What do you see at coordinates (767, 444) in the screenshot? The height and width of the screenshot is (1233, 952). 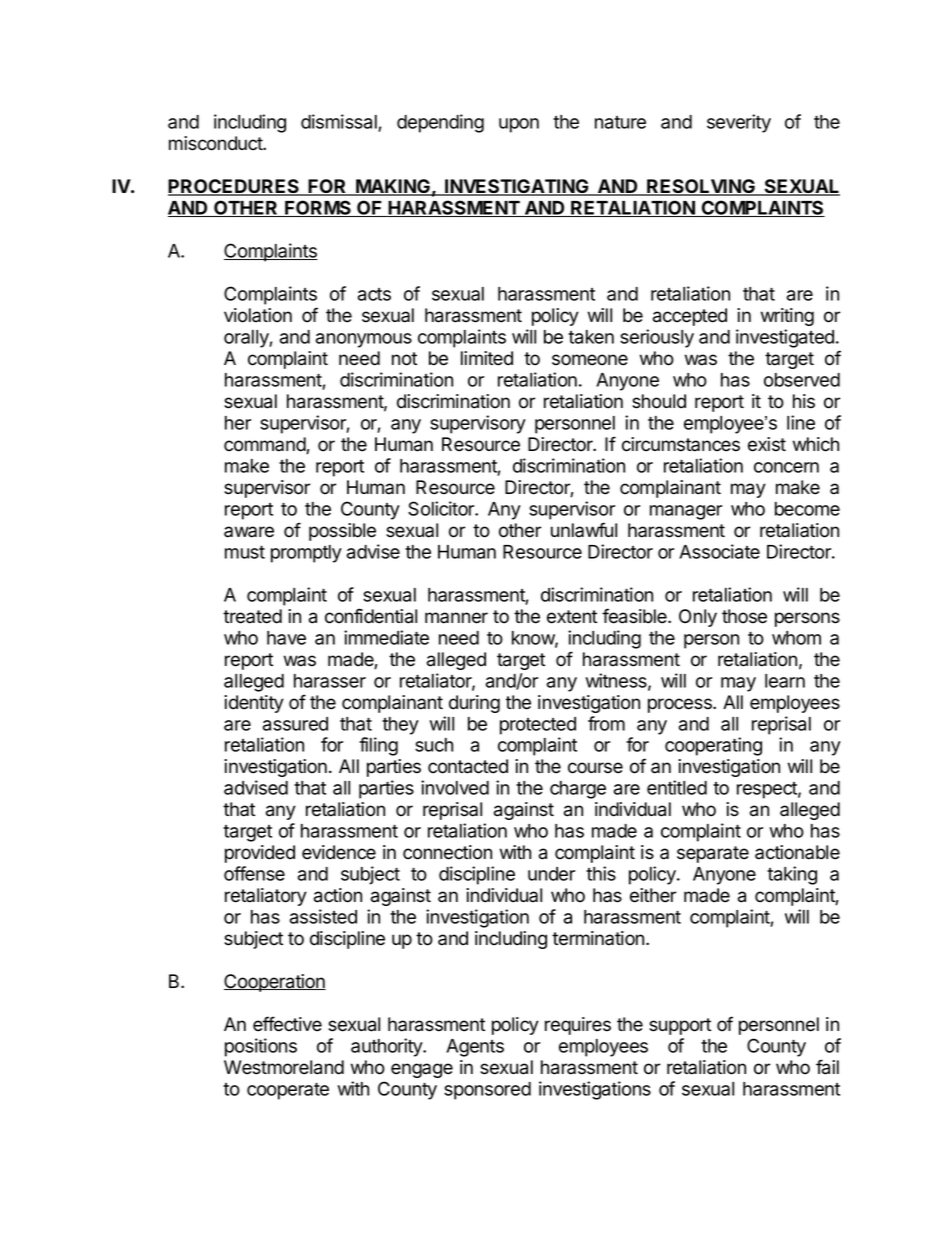 I see `exist` at bounding box center [767, 444].
